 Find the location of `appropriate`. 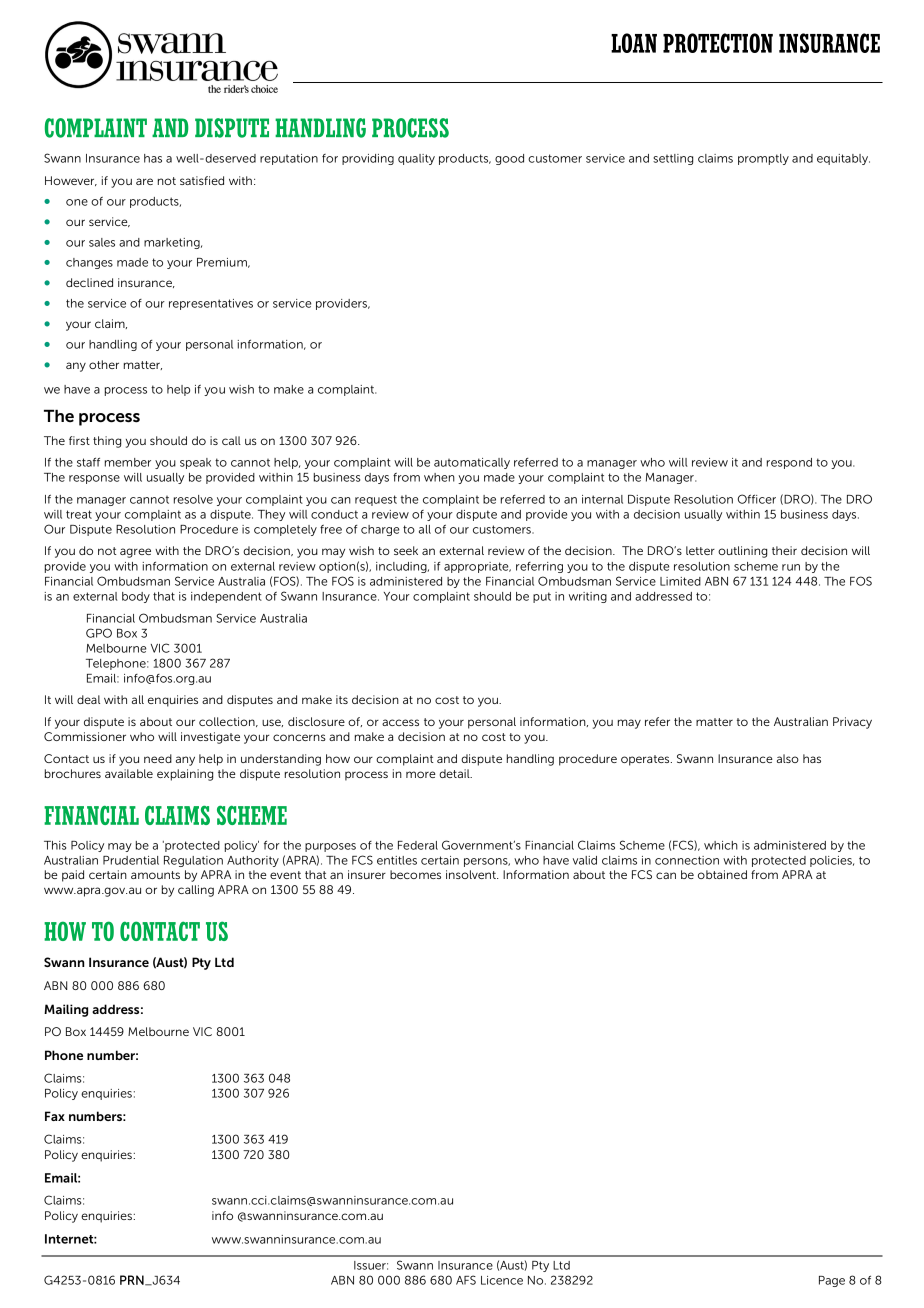

appropriate is located at coordinates (477, 567).
